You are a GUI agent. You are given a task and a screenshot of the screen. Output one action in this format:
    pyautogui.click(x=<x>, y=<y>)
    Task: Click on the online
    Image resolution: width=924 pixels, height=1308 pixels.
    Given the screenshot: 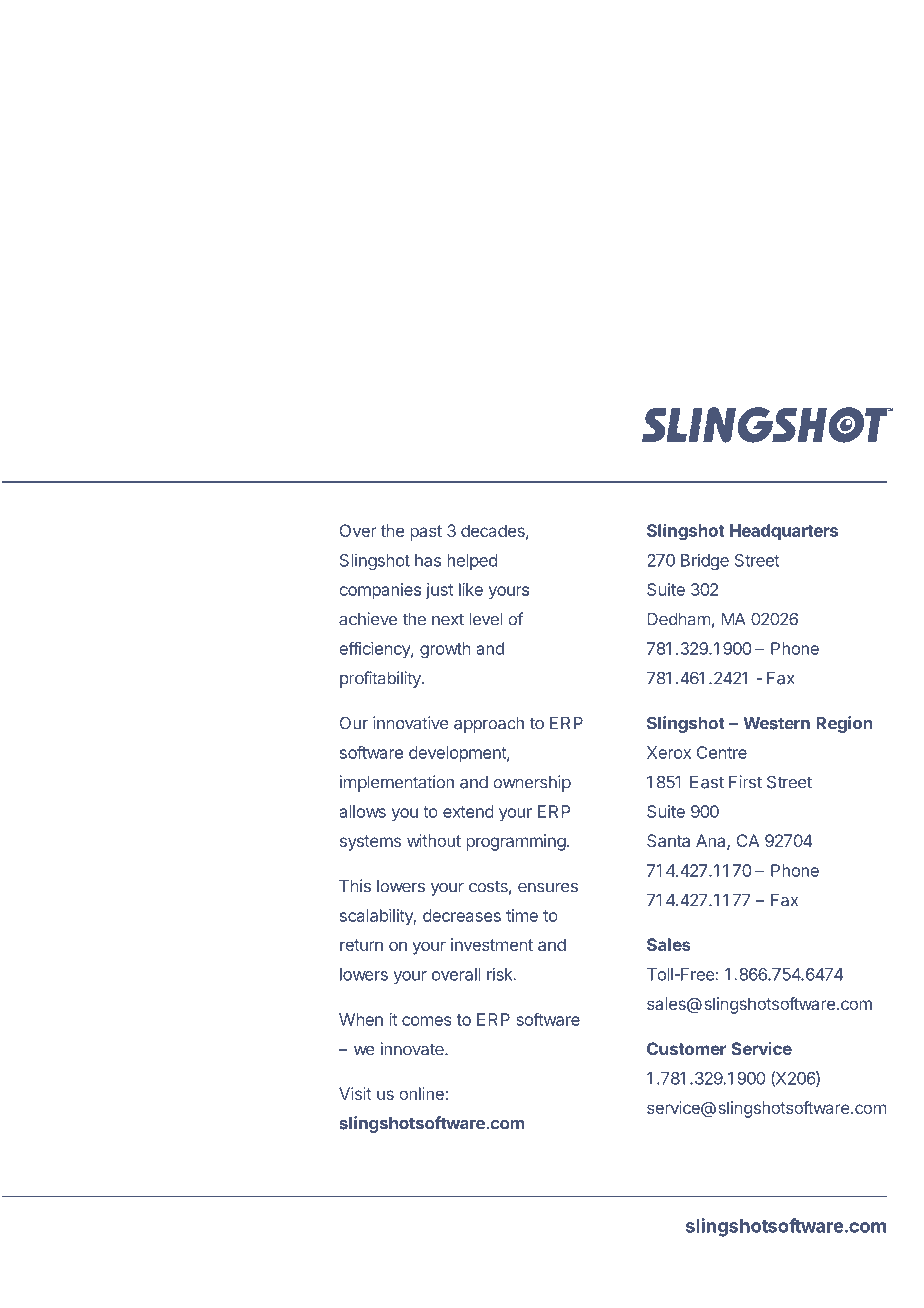 What is the action you would take?
    pyautogui.click(x=422, y=1093)
